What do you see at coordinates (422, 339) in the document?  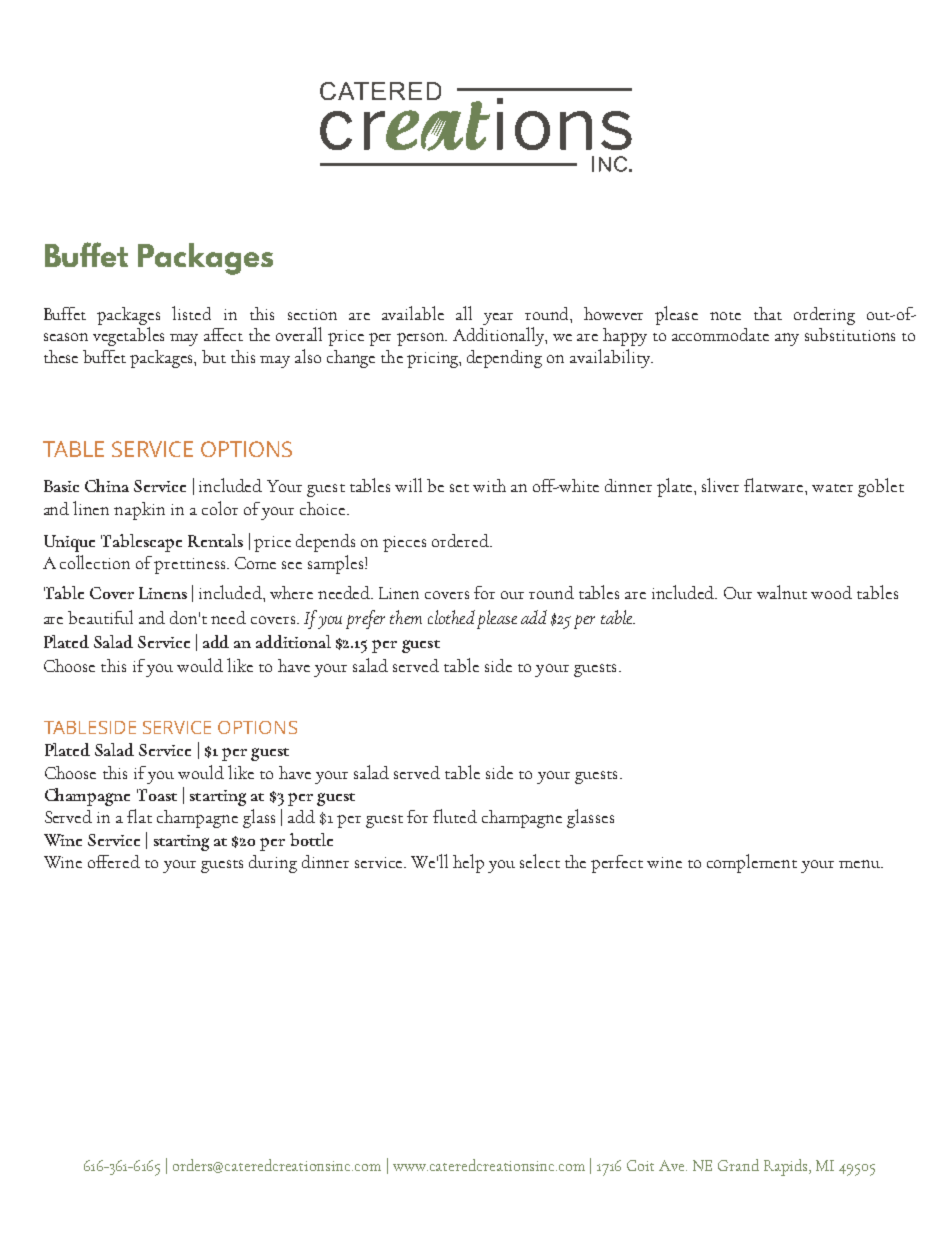 I see `person` at bounding box center [422, 339].
